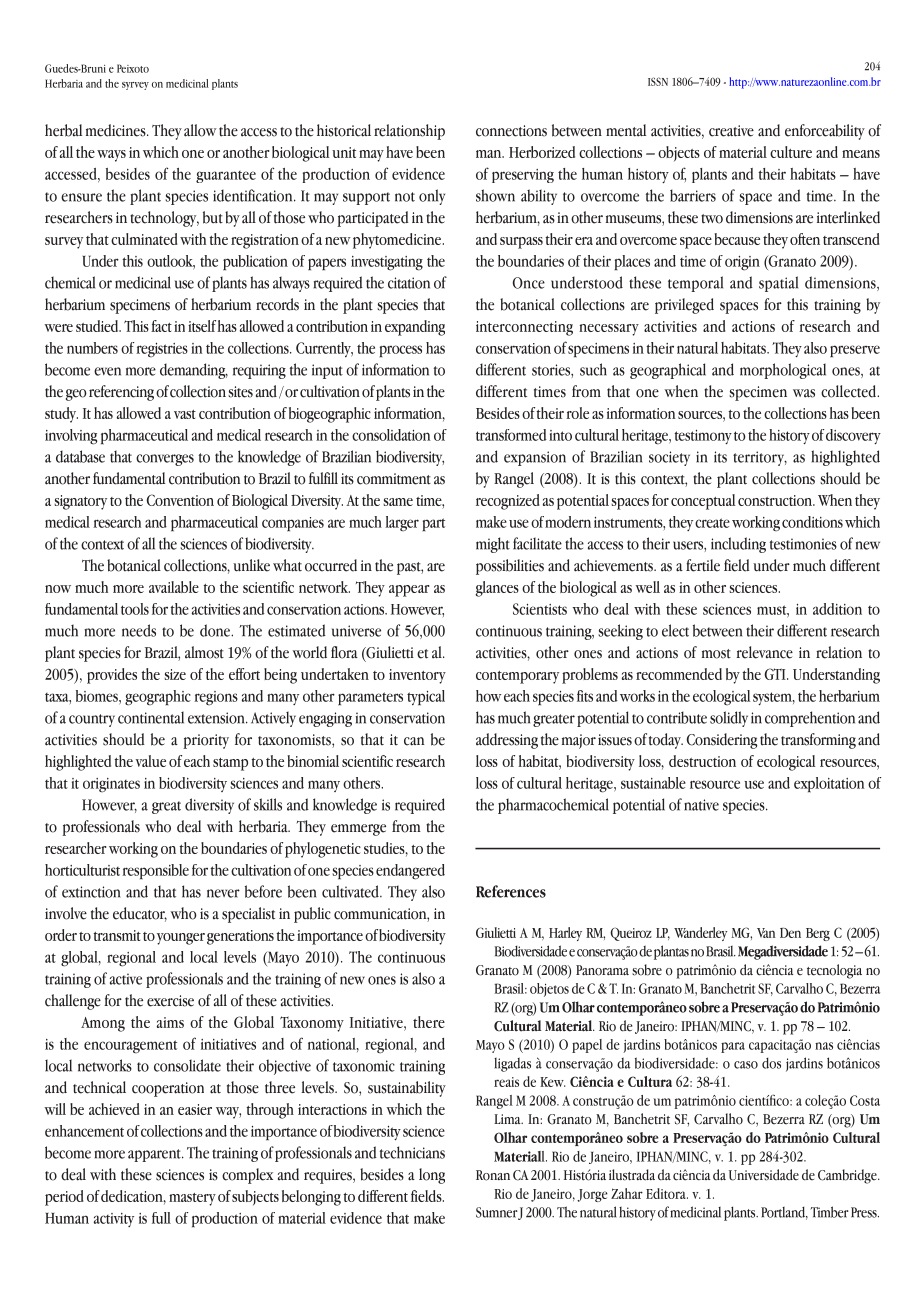 The height and width of the screenshot is (1308, 924). What do you see at coordinates (192, 1199) in the screenshot?
I see `mastery` at bounding box center [192, 1199].
